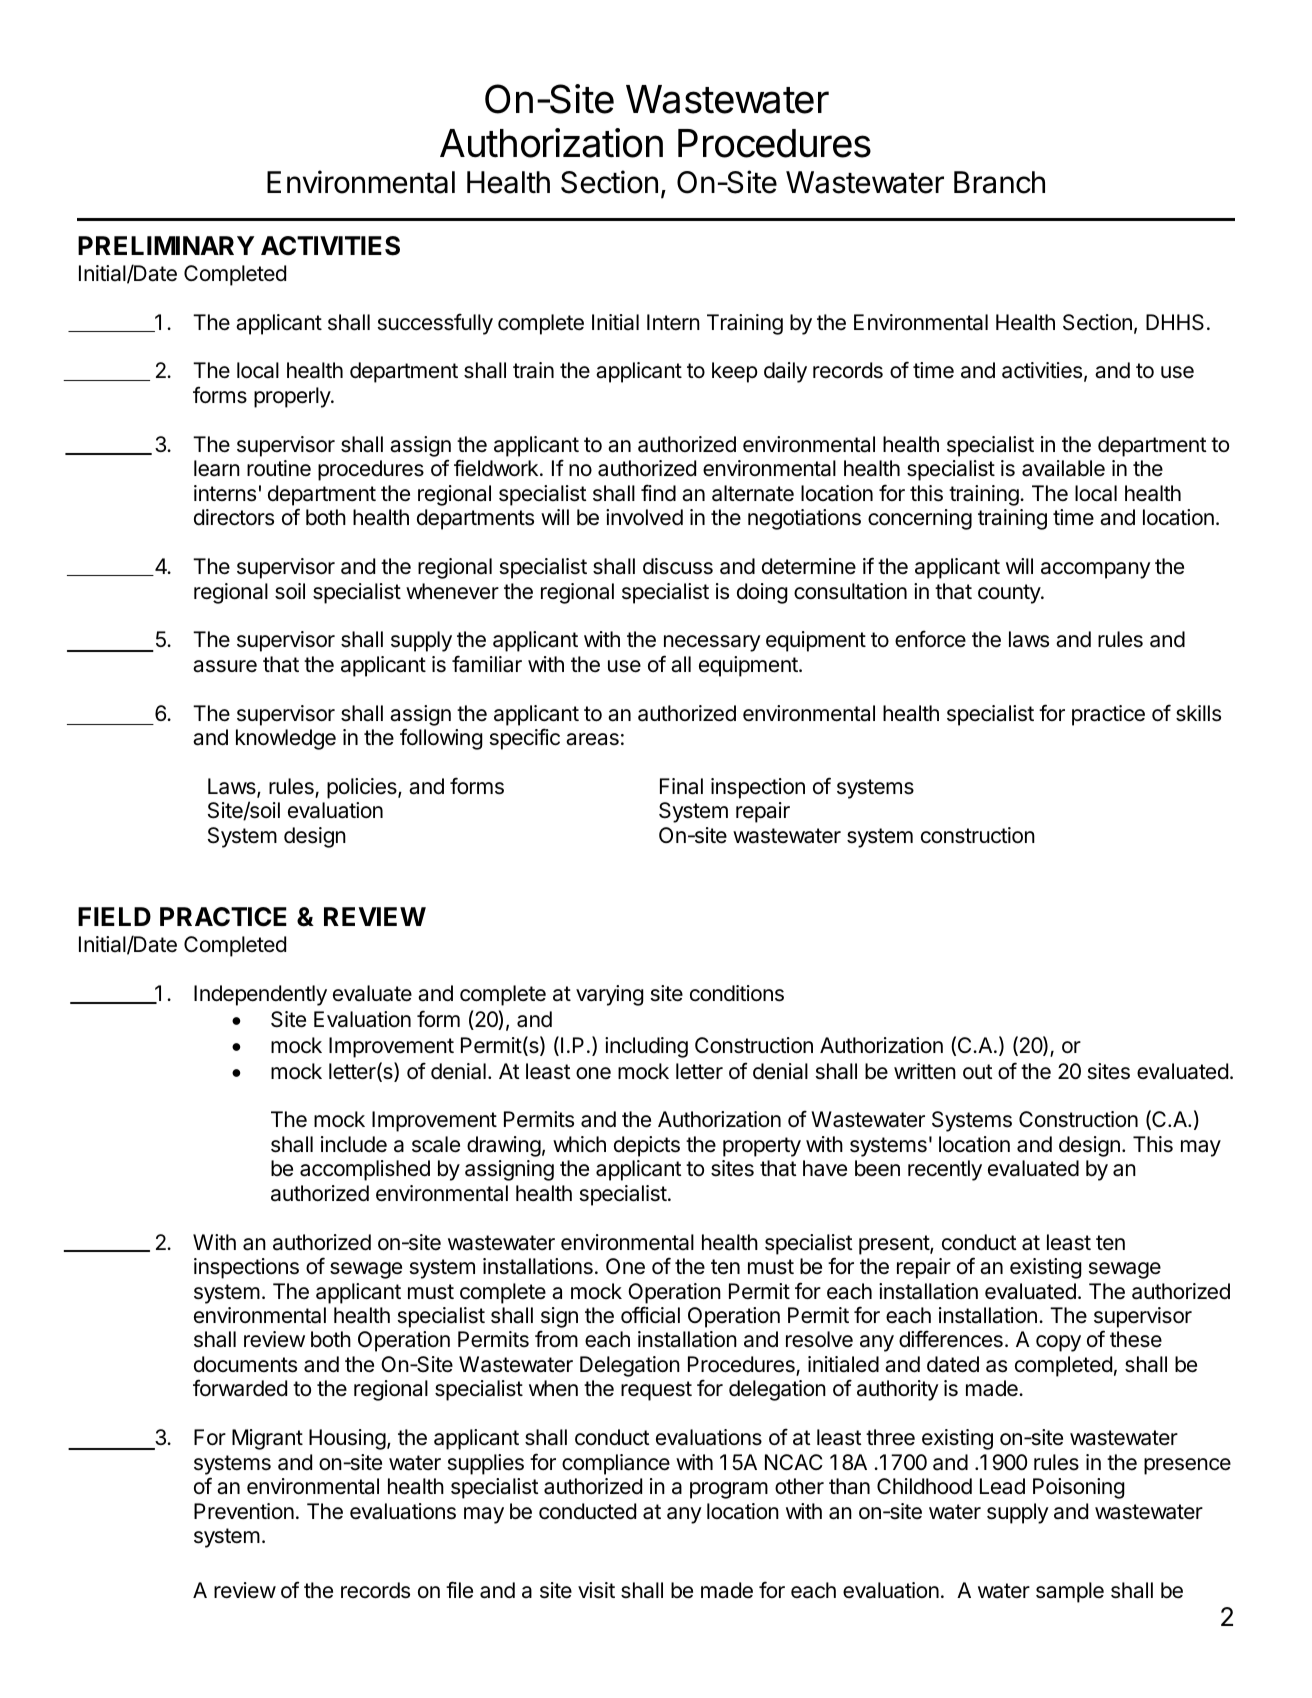 This document has height=1698, width=1312. What do you see at coordinates (647, 1146) in the document?
I see `depicts` at bounding box center [647, 1146].
